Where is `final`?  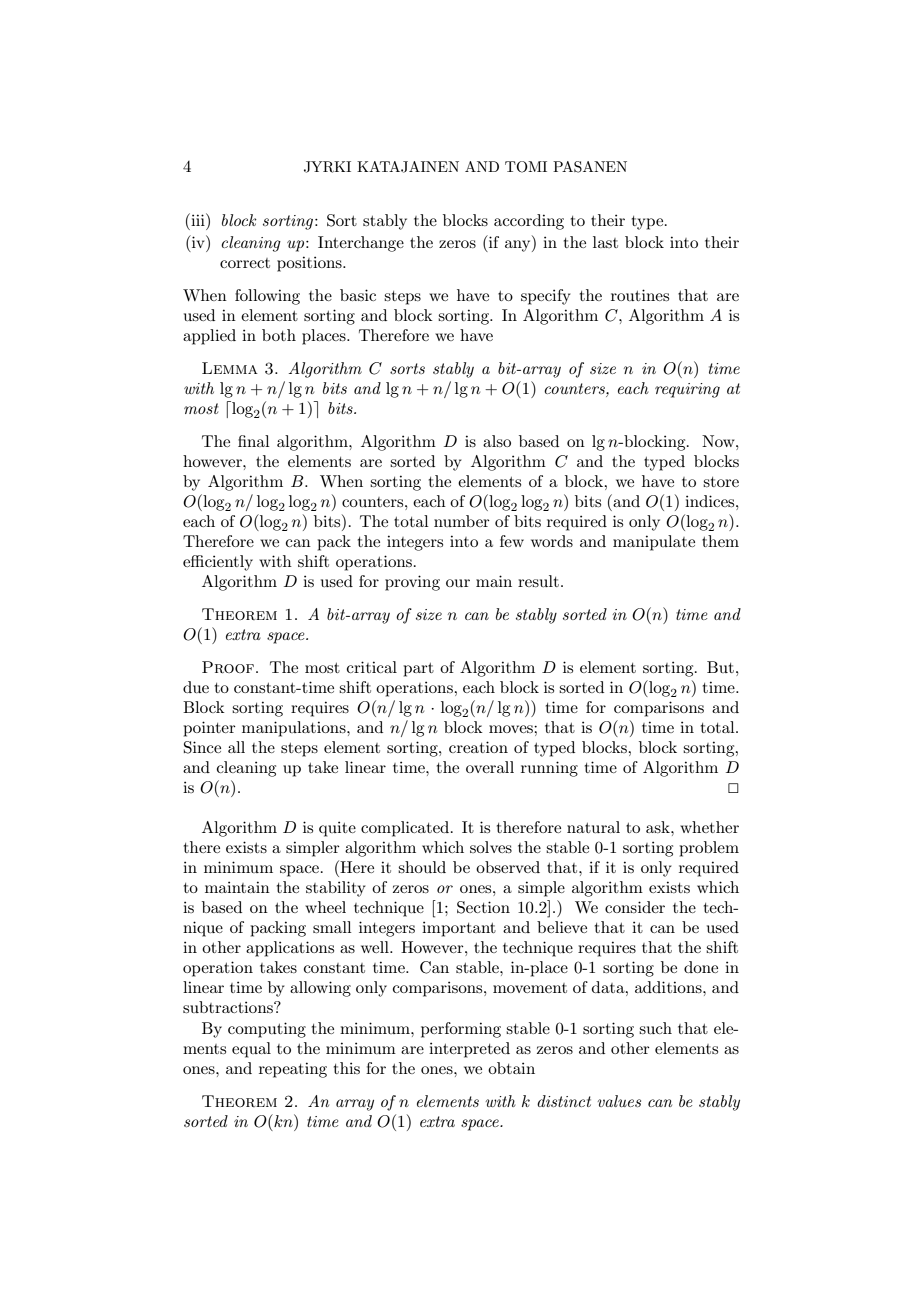
final is located at coordinates (254, 441).
